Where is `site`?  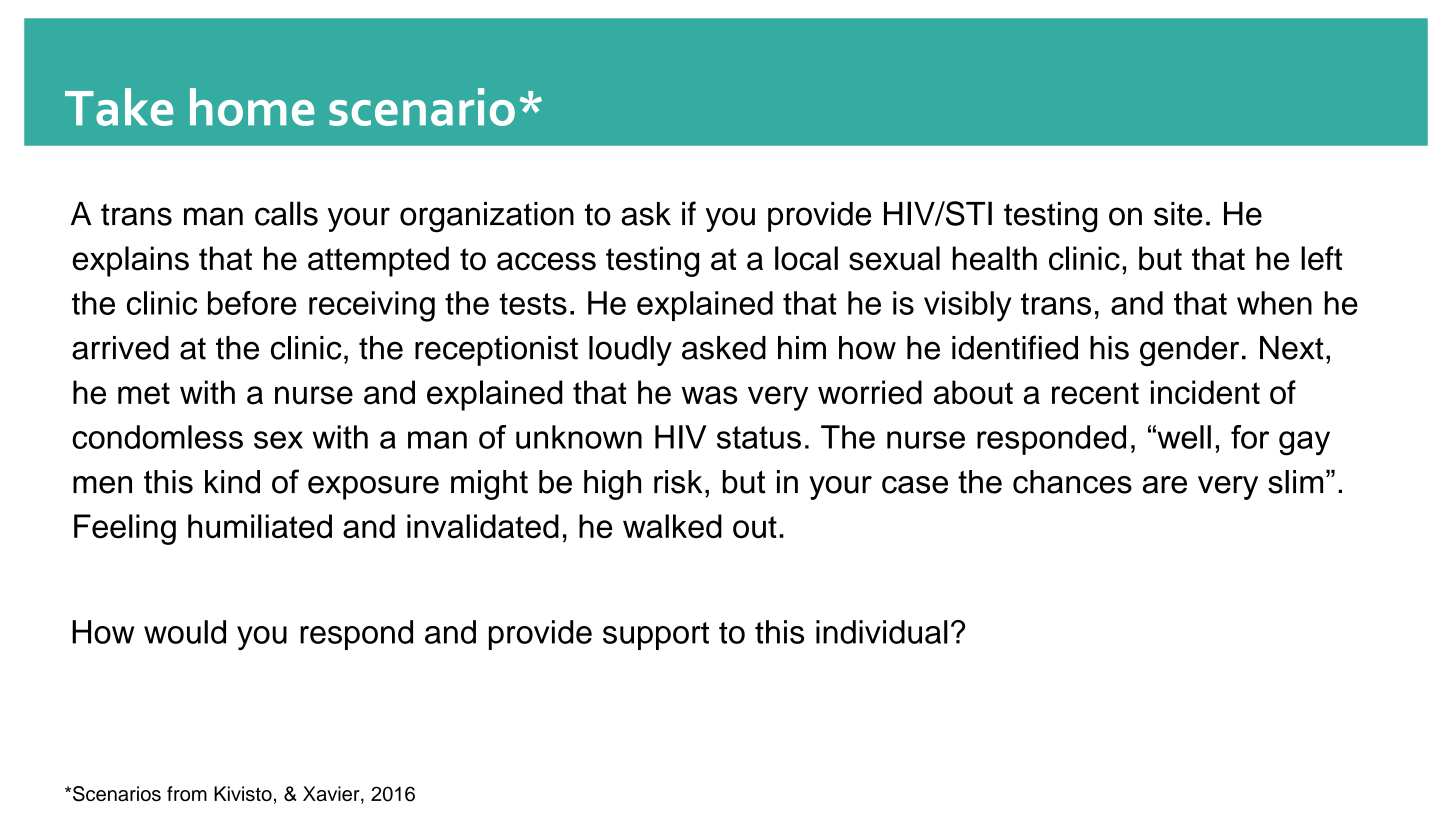
site is located at coordinates (1178, 214).
